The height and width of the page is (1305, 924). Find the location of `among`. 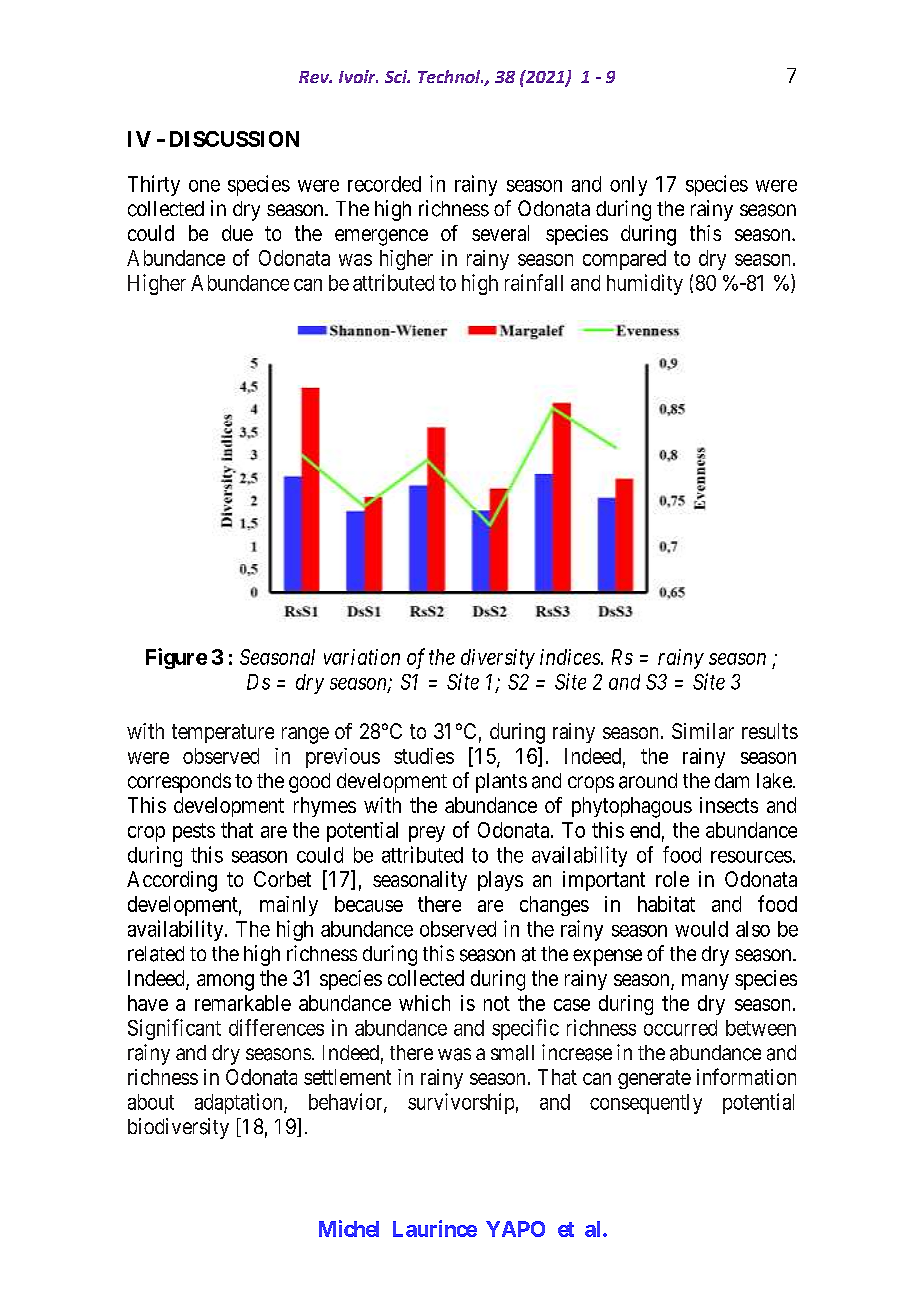

among is located at coordinates (225, 982).
